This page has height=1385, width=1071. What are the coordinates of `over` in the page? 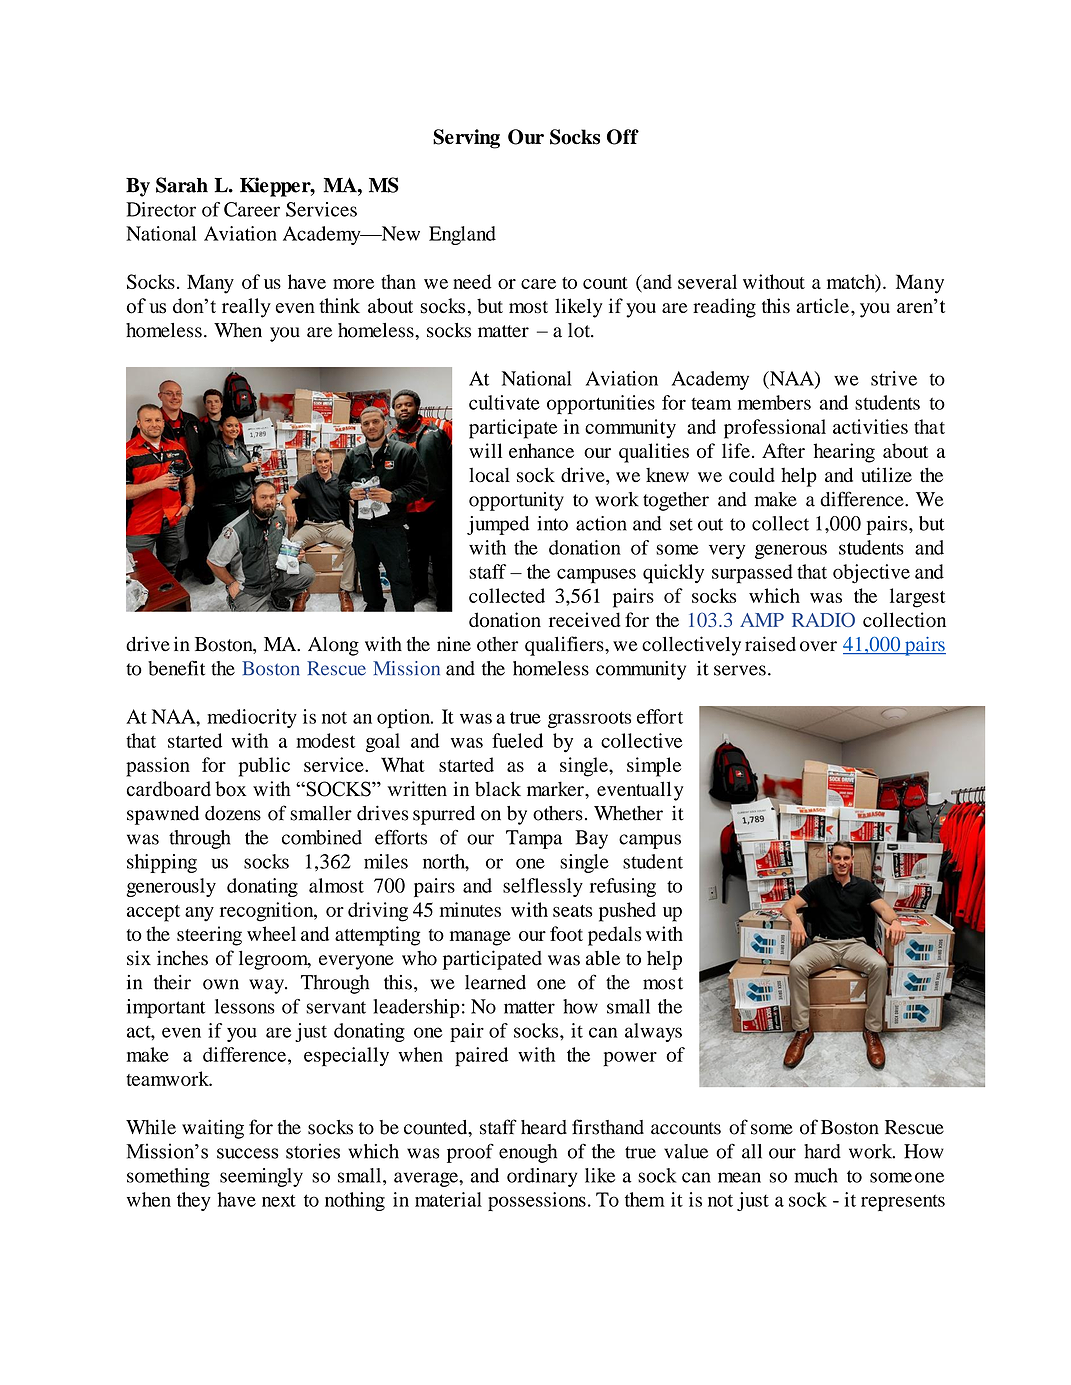 It's located at (818, 646).
